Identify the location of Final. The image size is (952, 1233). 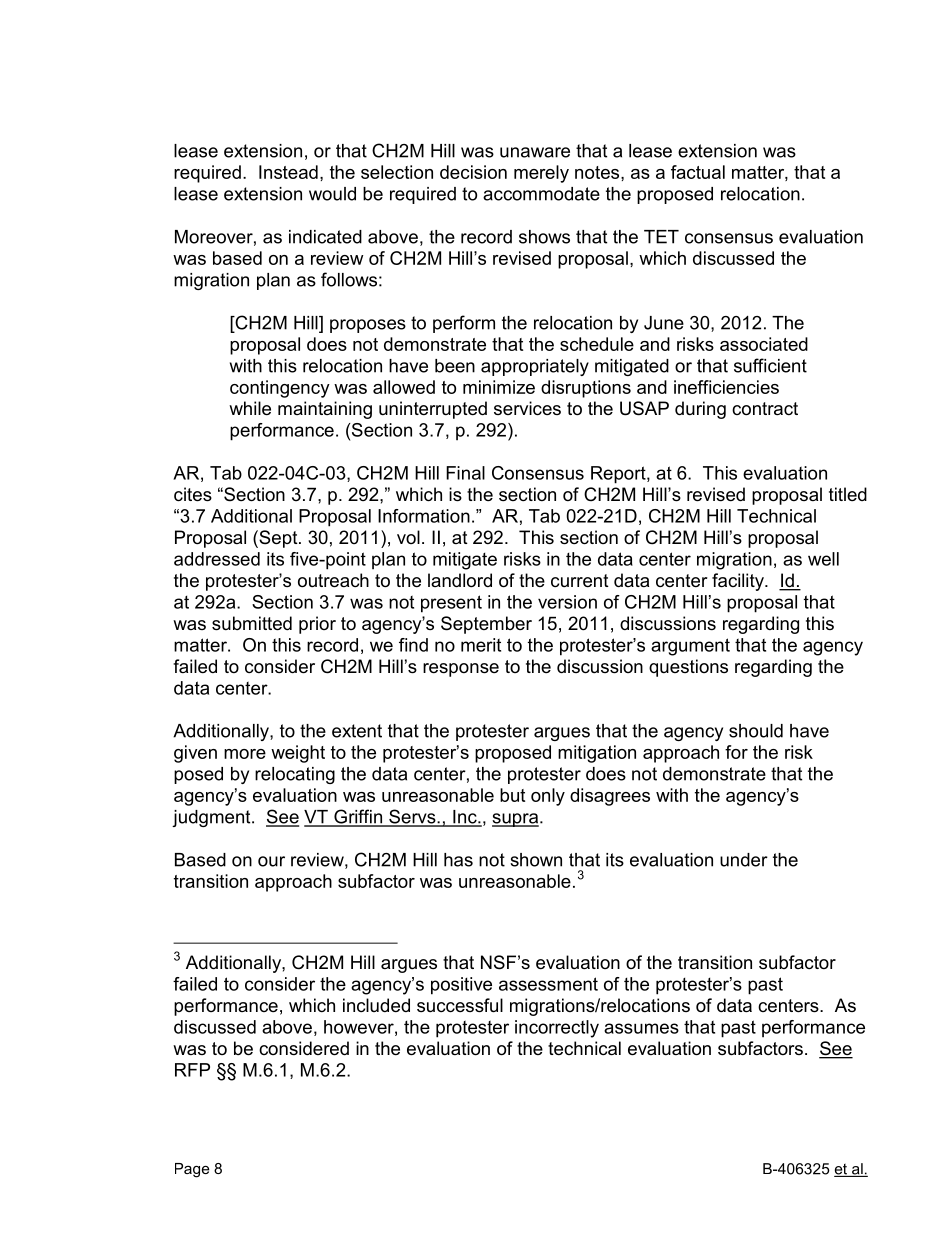
(465, 473).
